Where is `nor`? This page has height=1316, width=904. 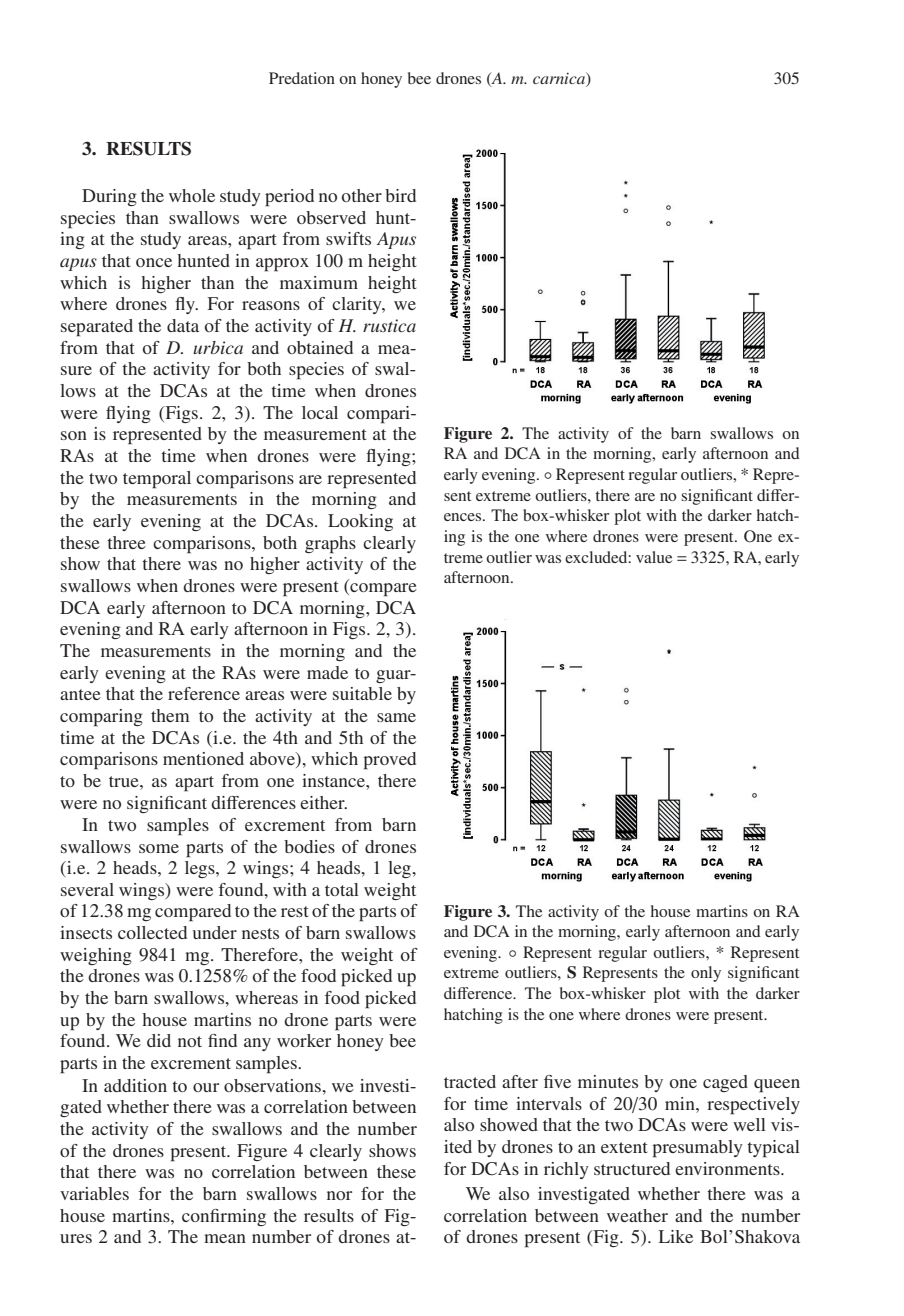
nor is located at coordinates (339, 1195).
